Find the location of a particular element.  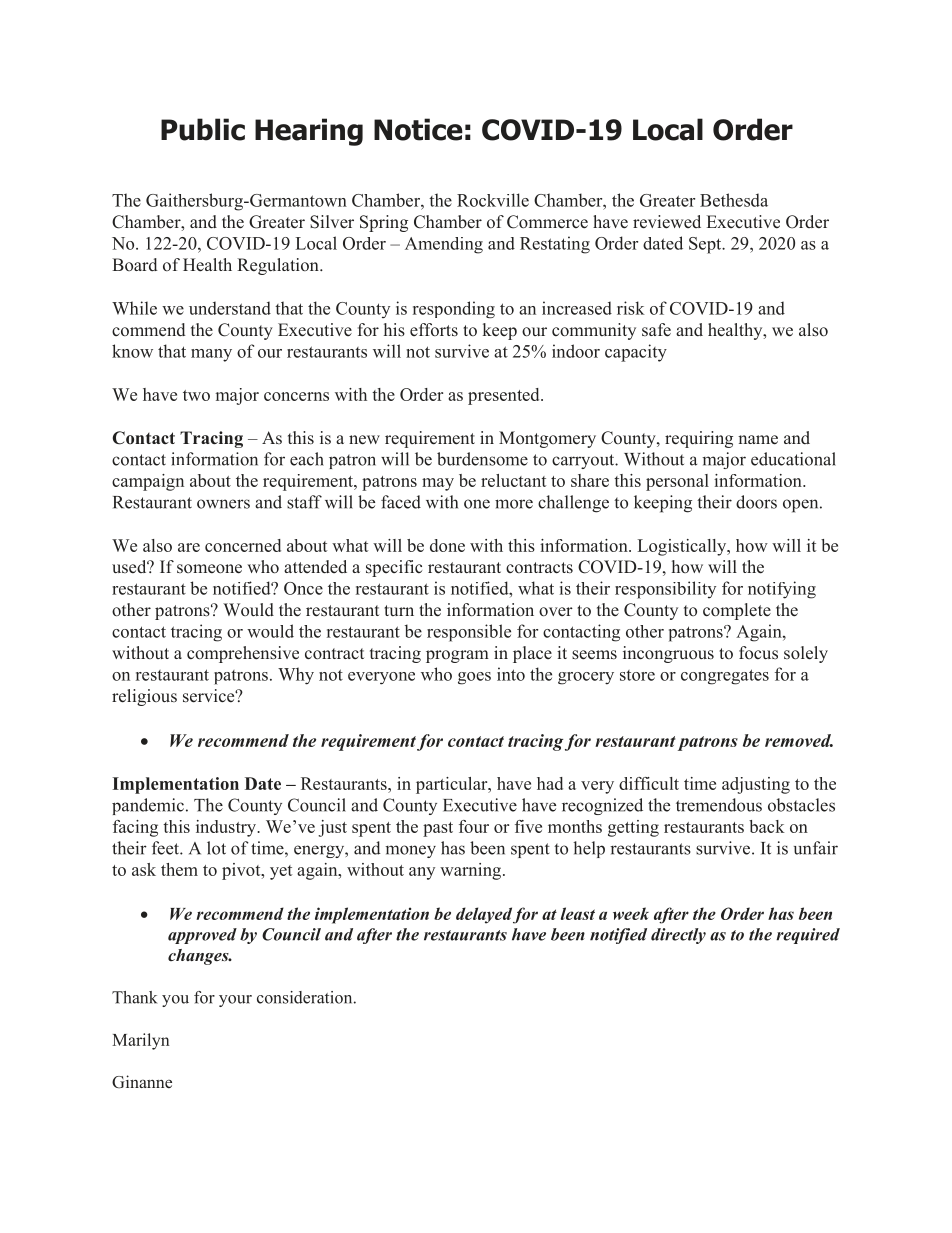

directly is located at coordinates (678, 936).
